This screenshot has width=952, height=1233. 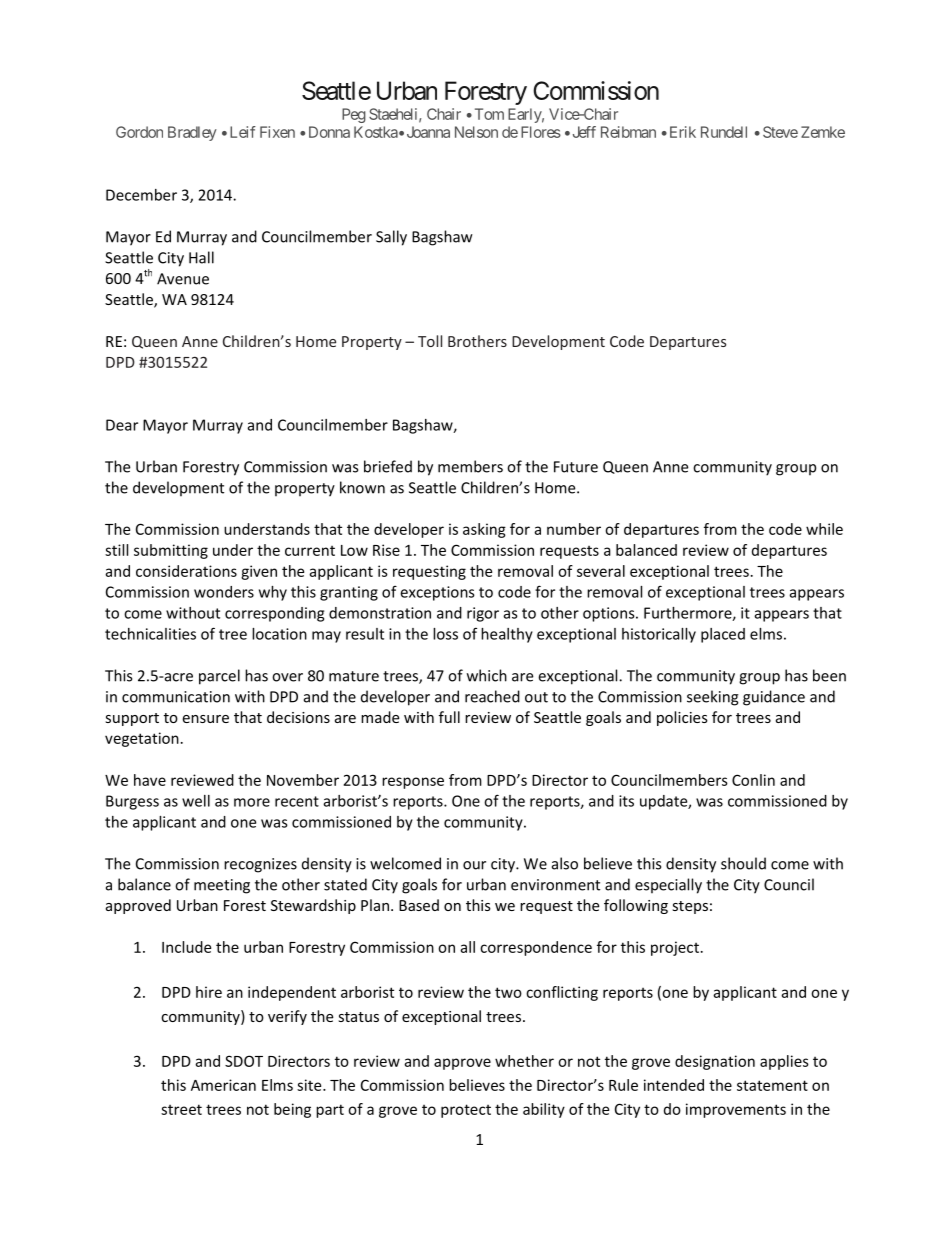 What do you see at coordinates (492, 696) in the screenshot?
I see `reached` at bounding box center [492, 696].
